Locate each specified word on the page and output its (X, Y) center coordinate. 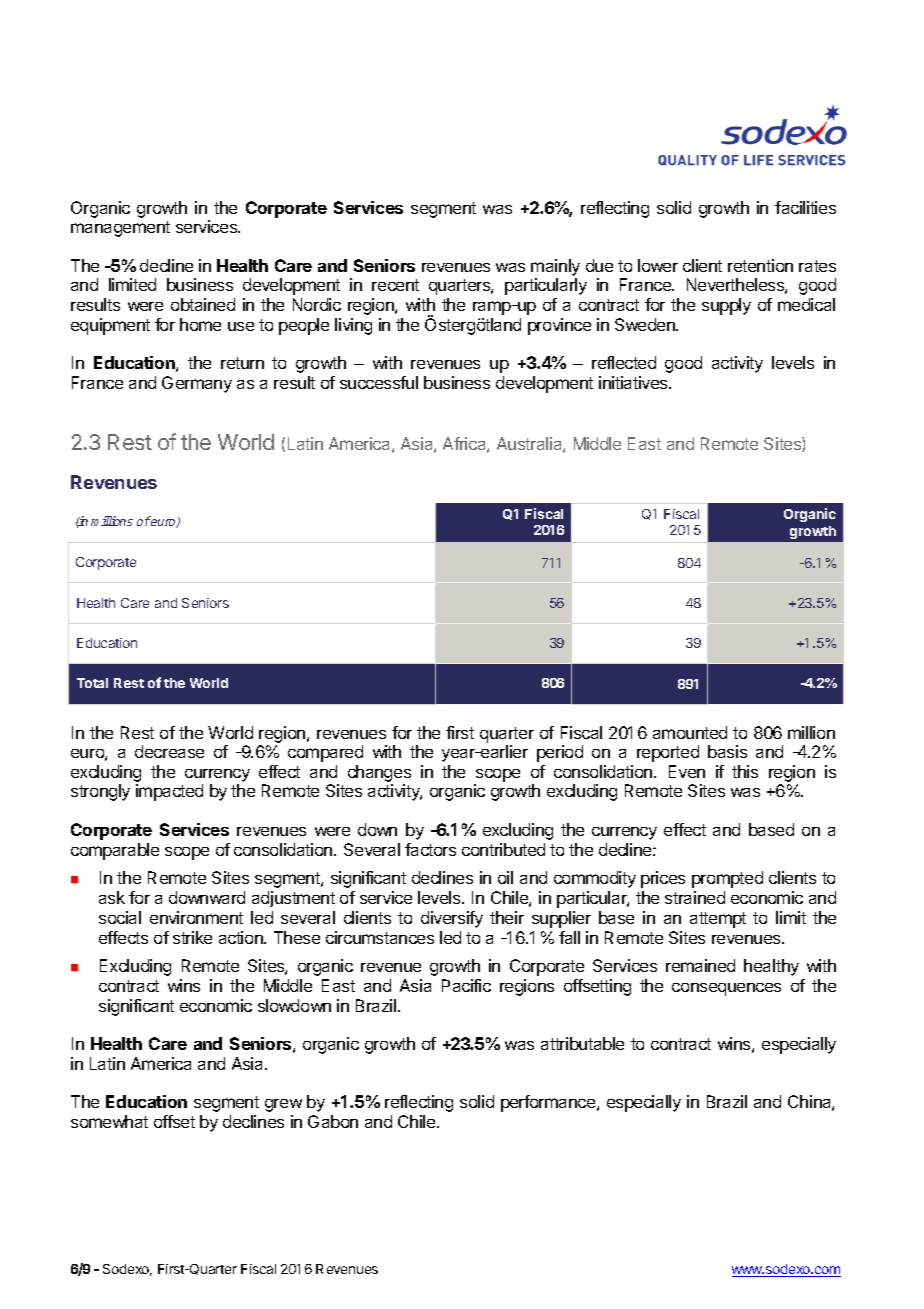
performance (549, 1103)
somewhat (109, 1121)
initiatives (634, 382)
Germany (197, 384)
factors (430, 849)
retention (760, 265)
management (120, 229)
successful (379, 382)
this (745, 771)
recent (395, 285)
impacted (169, 792)
